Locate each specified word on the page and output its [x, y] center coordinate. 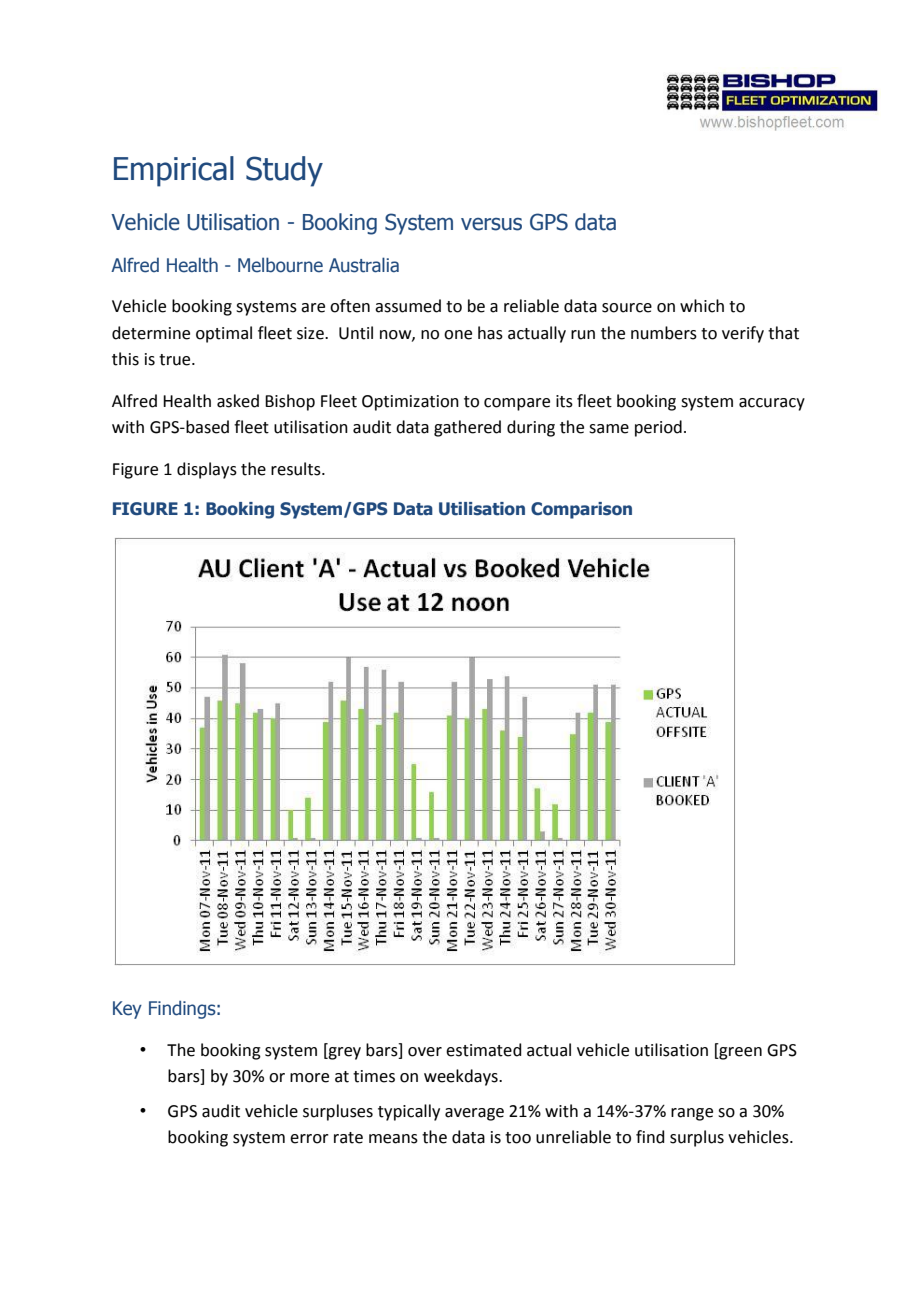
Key [127, 1010]
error [309, 1139]
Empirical [174, 171]
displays [207, 470]
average [474, 1114]
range [692, 1114]
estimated [484, 1050]
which [702, 306]
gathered [467, 428]
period [658, 428]
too [518, 1138]
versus [491, 224]
